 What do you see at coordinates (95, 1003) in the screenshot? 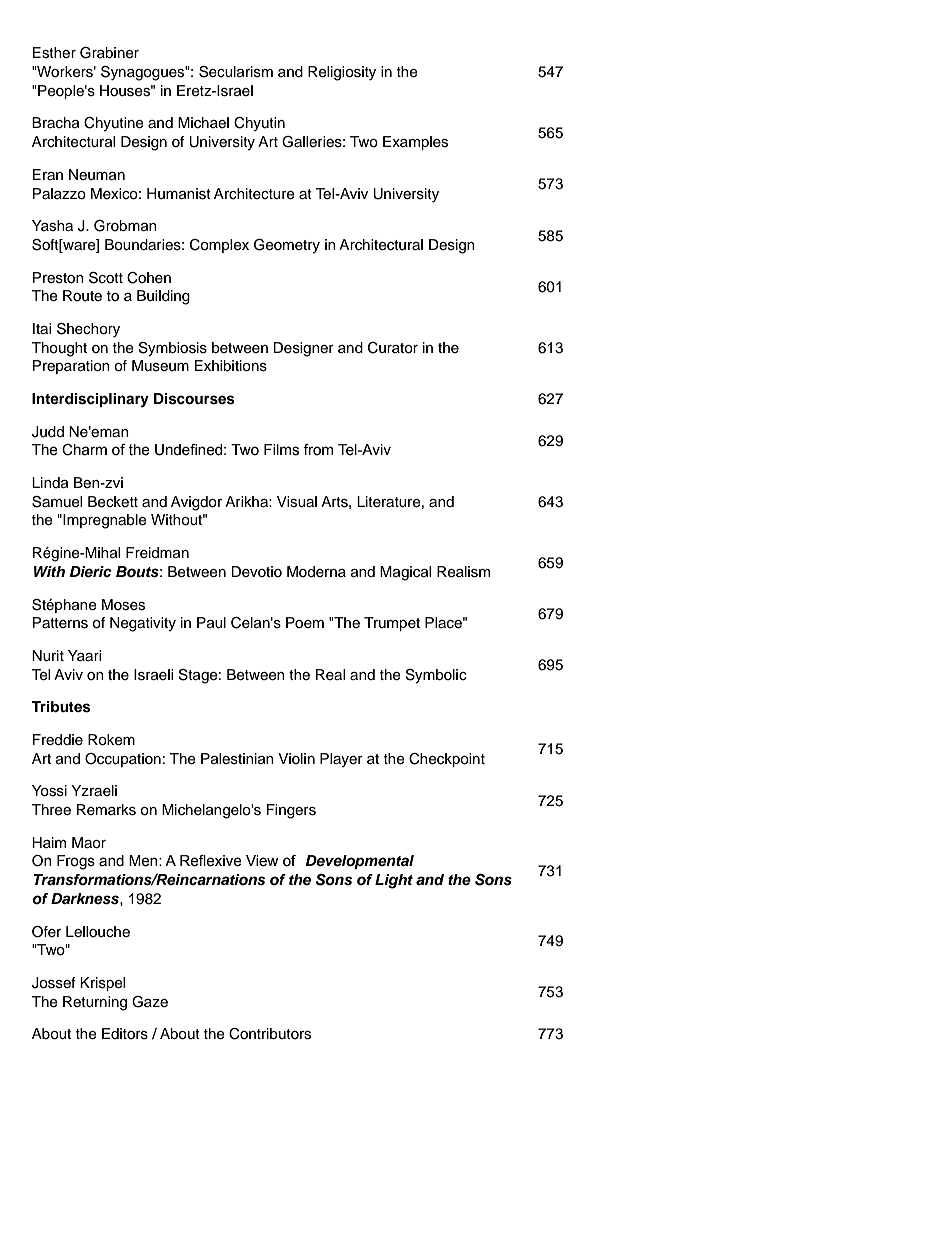
I see `Returning` at bounding box center [95, 1003].
